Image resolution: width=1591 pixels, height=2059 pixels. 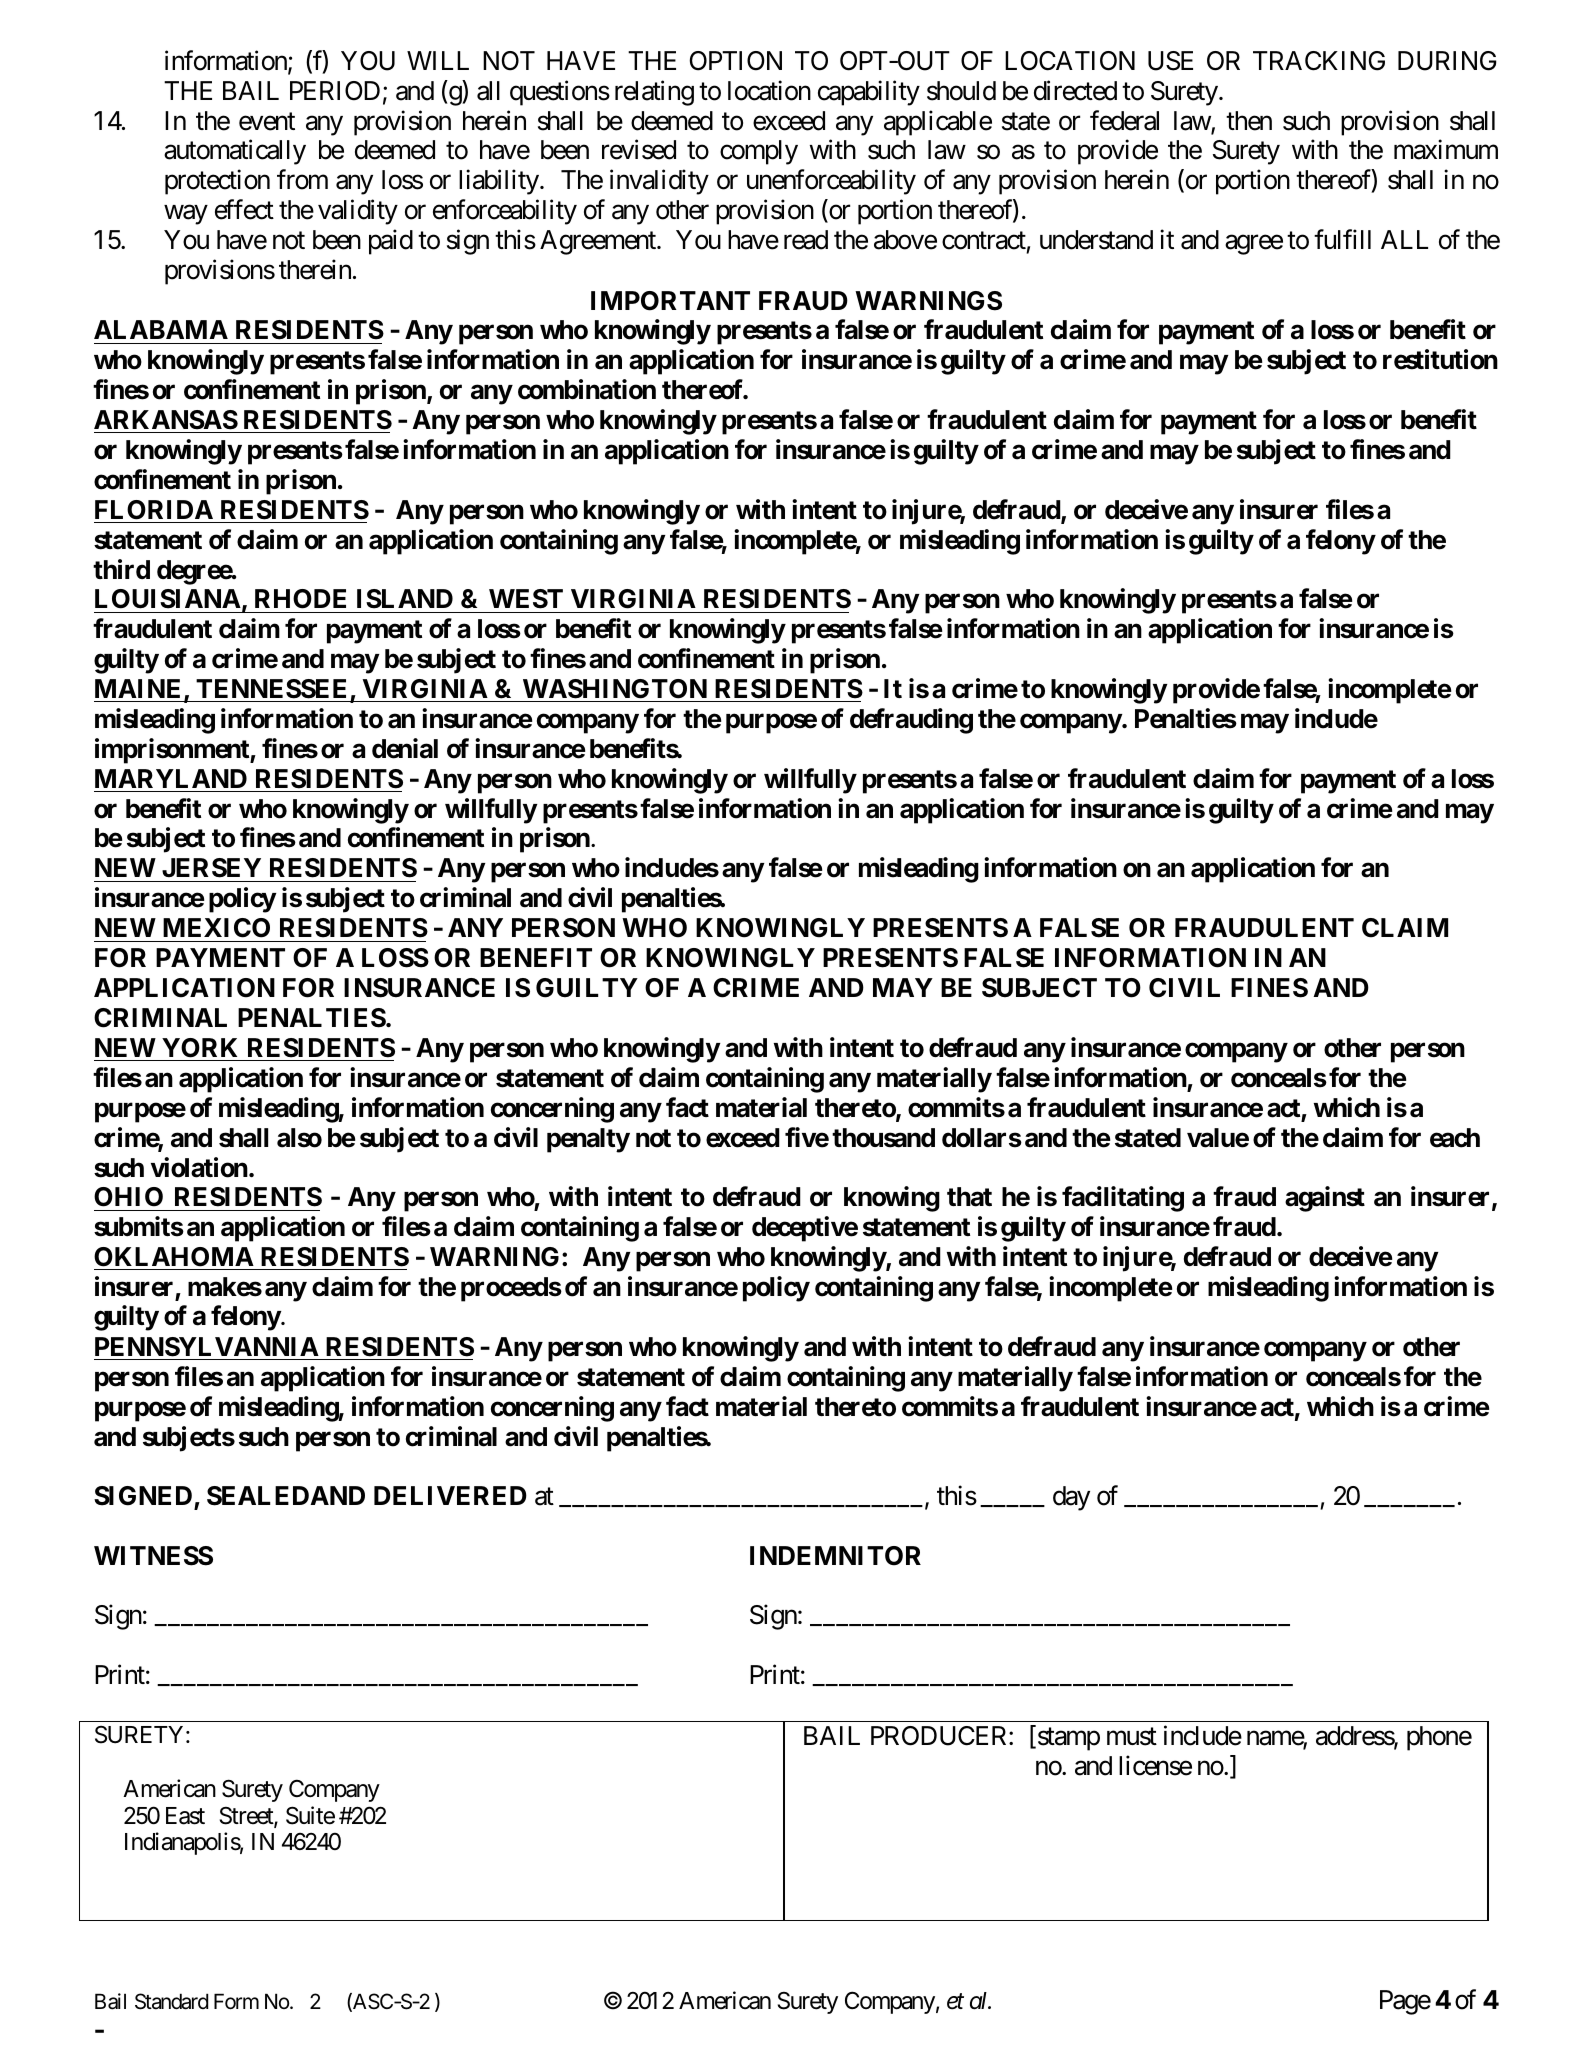 What do you see at coordinates (1455, 1138) in the page?
I see `each` at bounding box center [1455, 1138].
